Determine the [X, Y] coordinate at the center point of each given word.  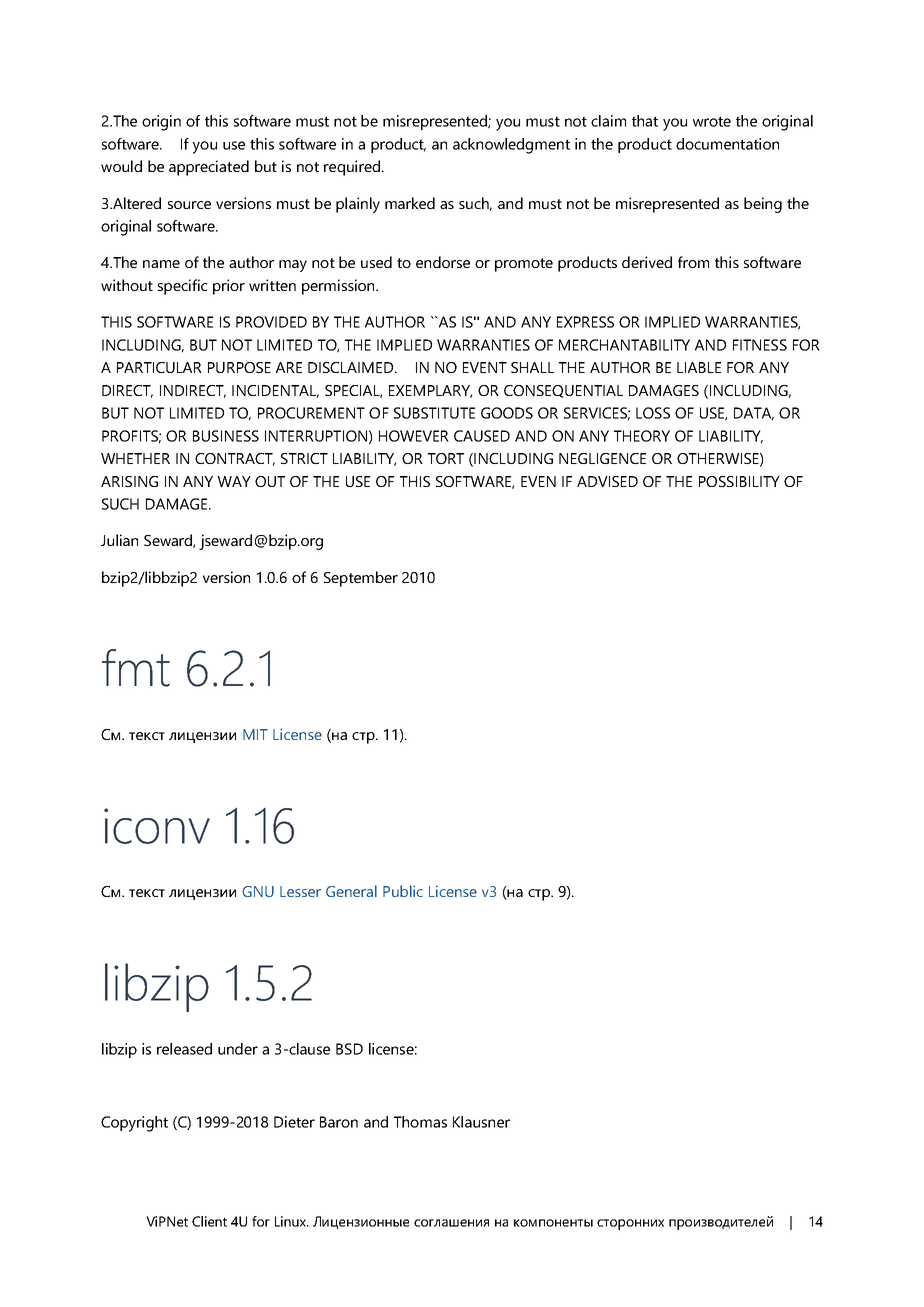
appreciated [209, 168]
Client [209, 1221]
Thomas [420, 1122]
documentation [727, 144]
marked [410, 203]
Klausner [481, 1122]
